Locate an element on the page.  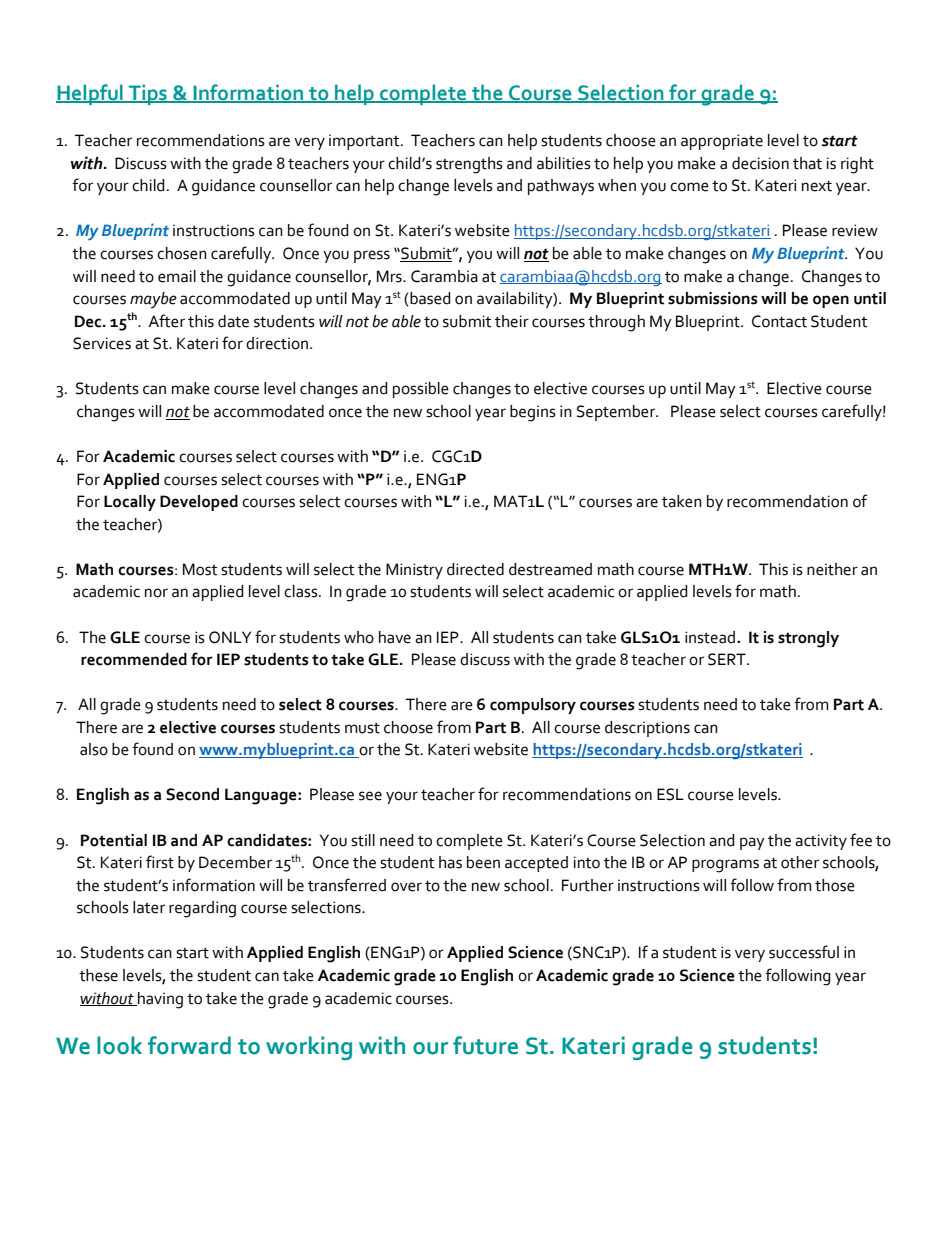
having is located at coordinates (159, 1000).
